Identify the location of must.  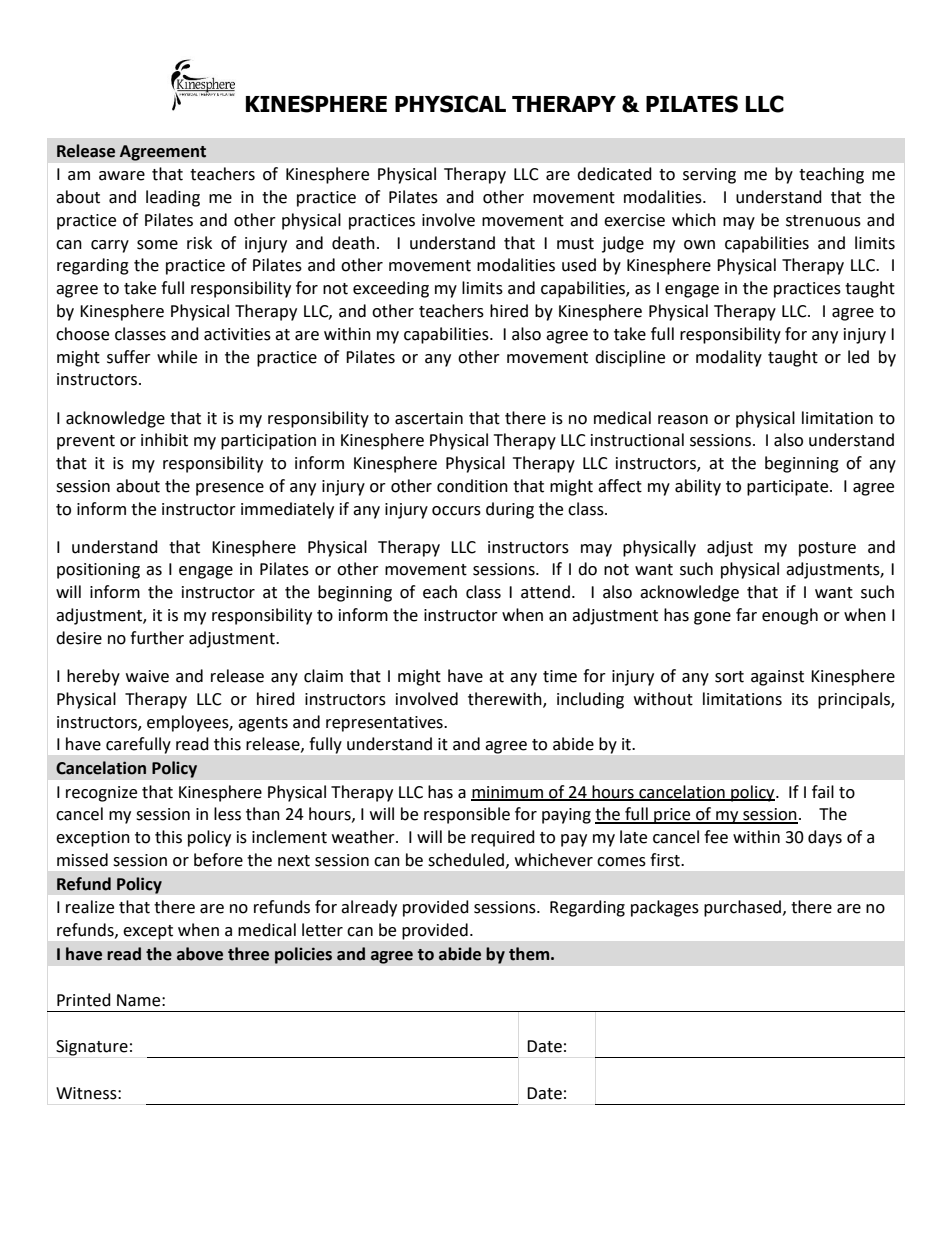
(575, 244).
